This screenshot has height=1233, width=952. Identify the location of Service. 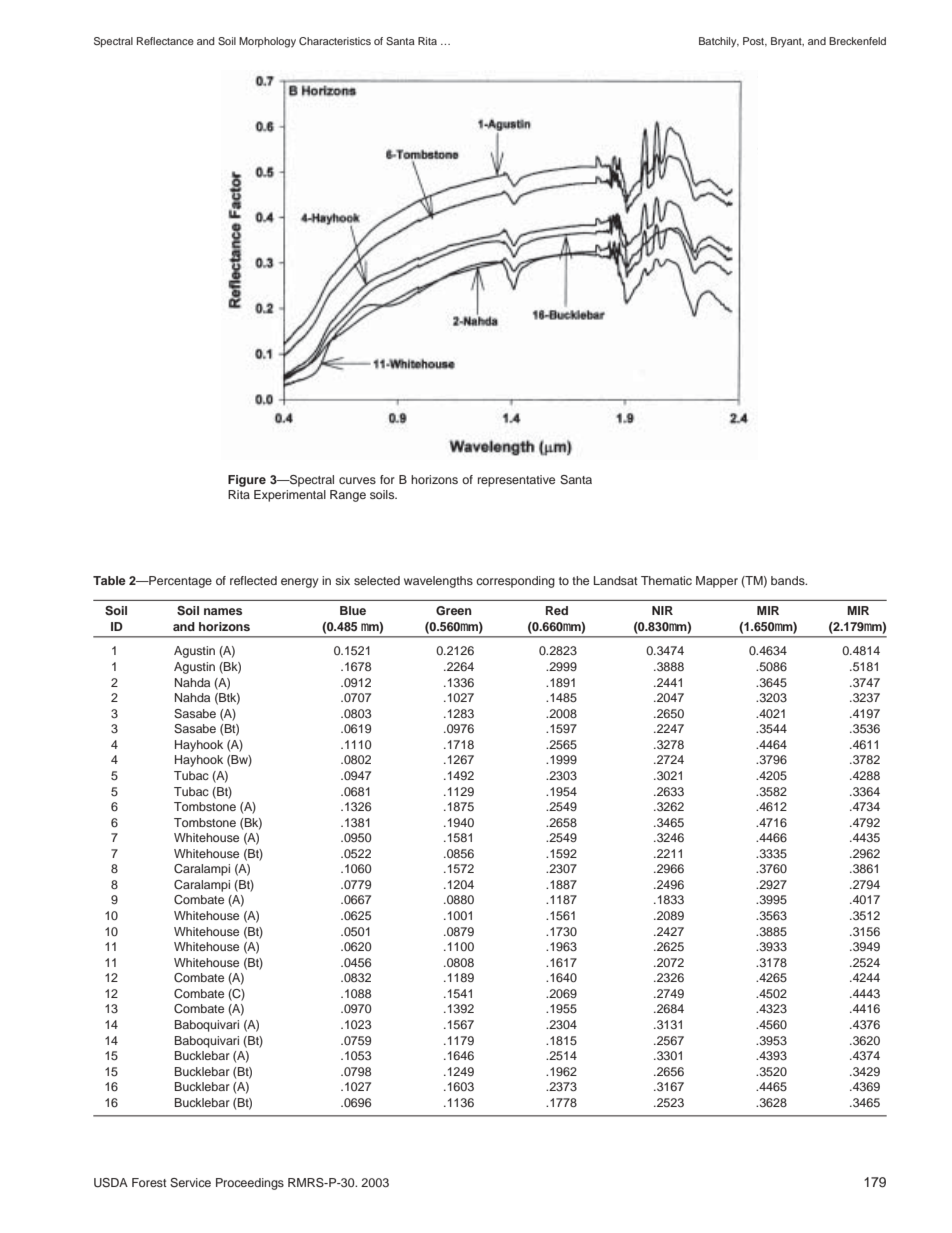
(190, 1183).
